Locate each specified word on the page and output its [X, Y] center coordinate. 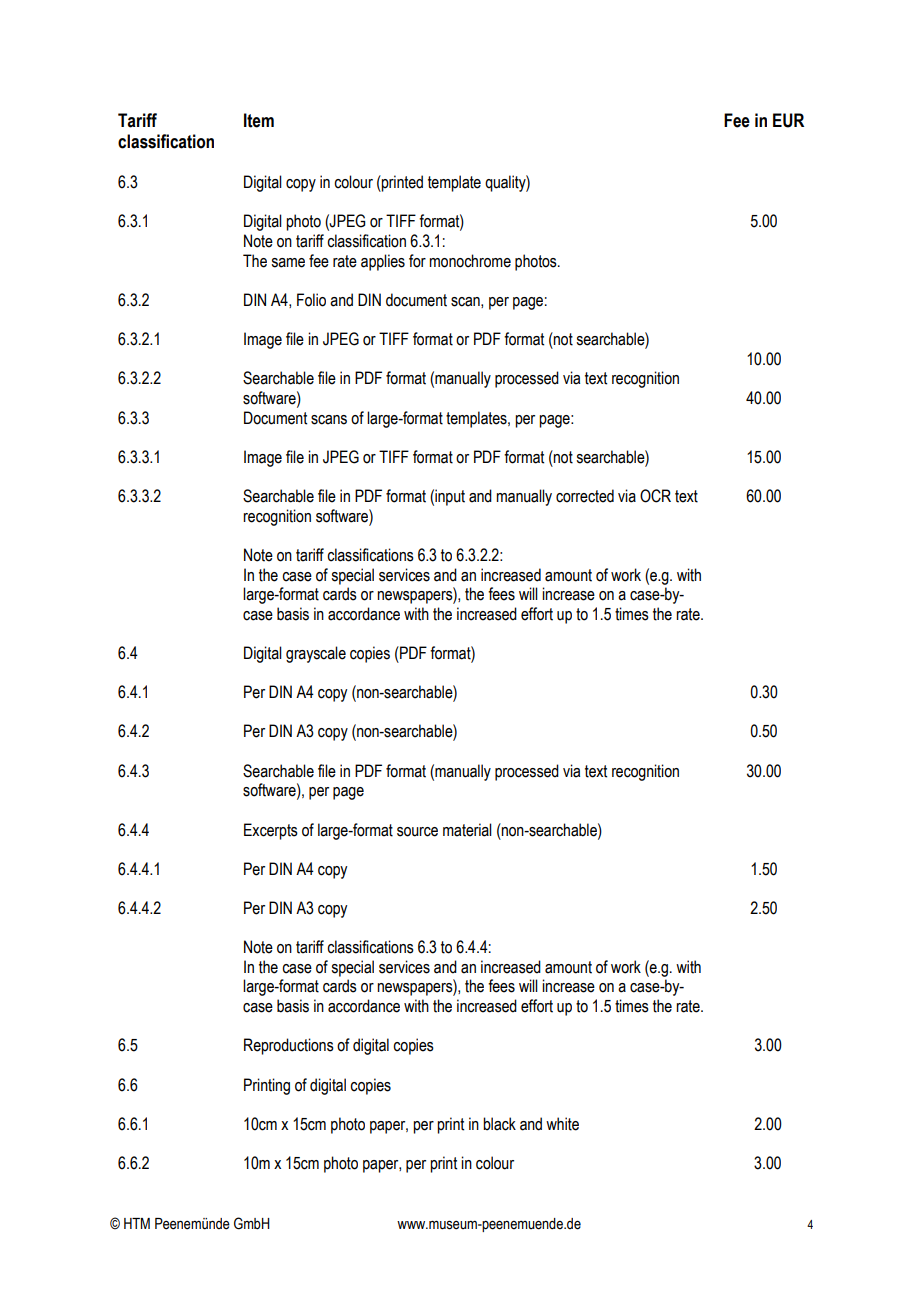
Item [259, 120]
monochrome [470, 261]
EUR [788, 120]
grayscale [316, 654]
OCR [655, 496]
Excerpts [271, 831]
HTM [137, 1223]
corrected [585, 496]
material [467, 830]
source [417, 832]
